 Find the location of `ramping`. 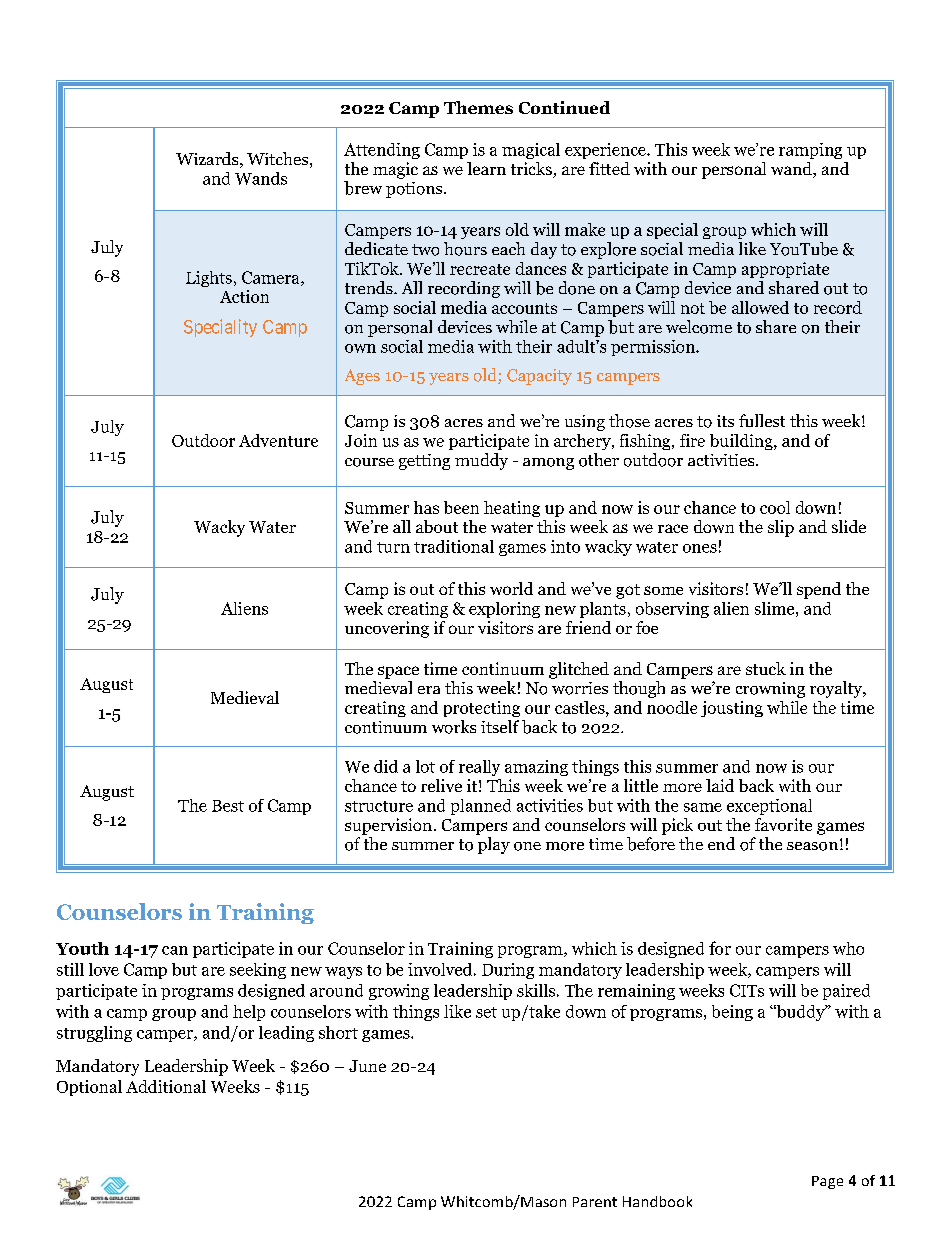

ramping is located at coordinates (810, 151).
